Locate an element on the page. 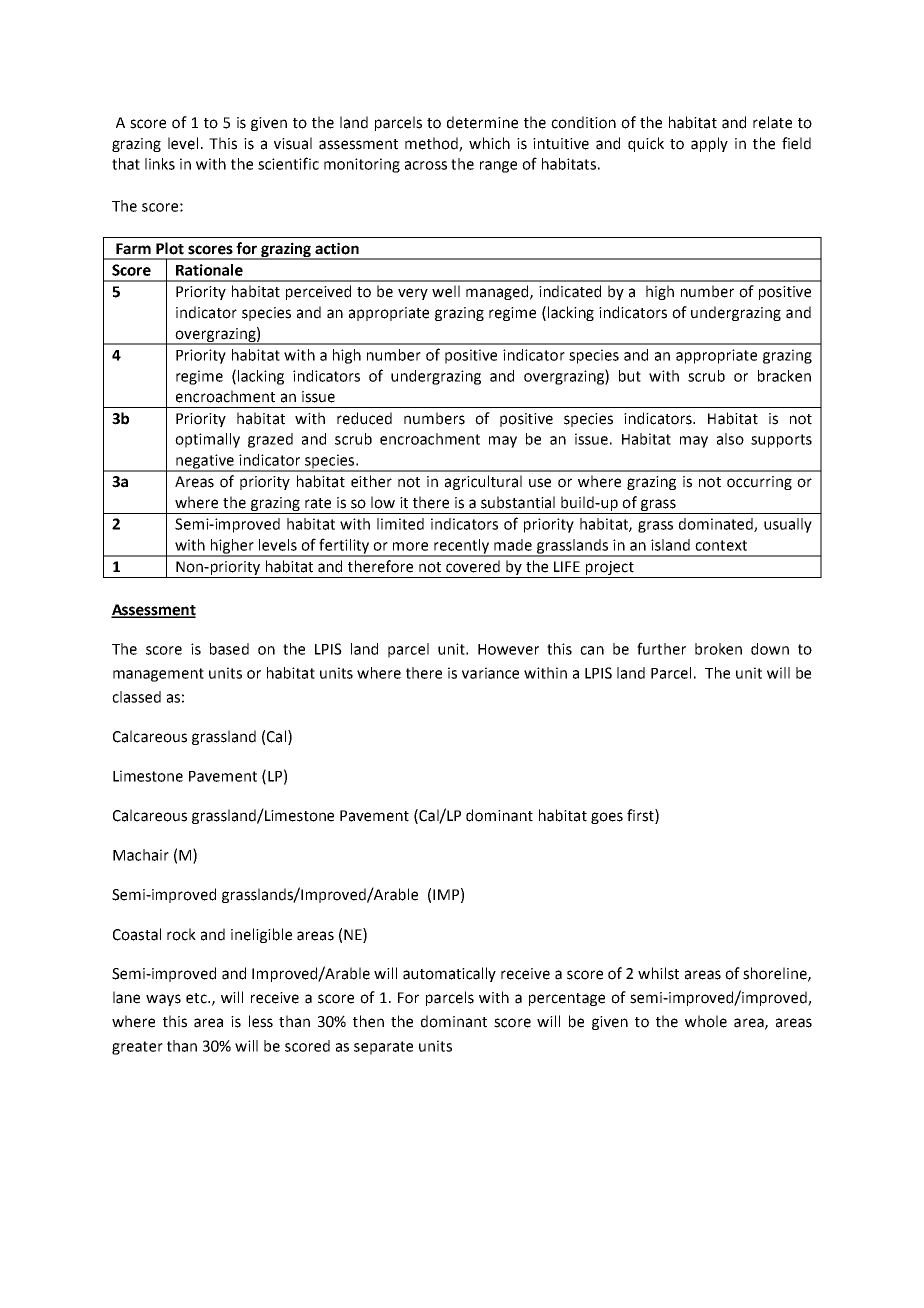 The height and width of the document is (1308, 924). classed is located at coordinates (136, 697).
